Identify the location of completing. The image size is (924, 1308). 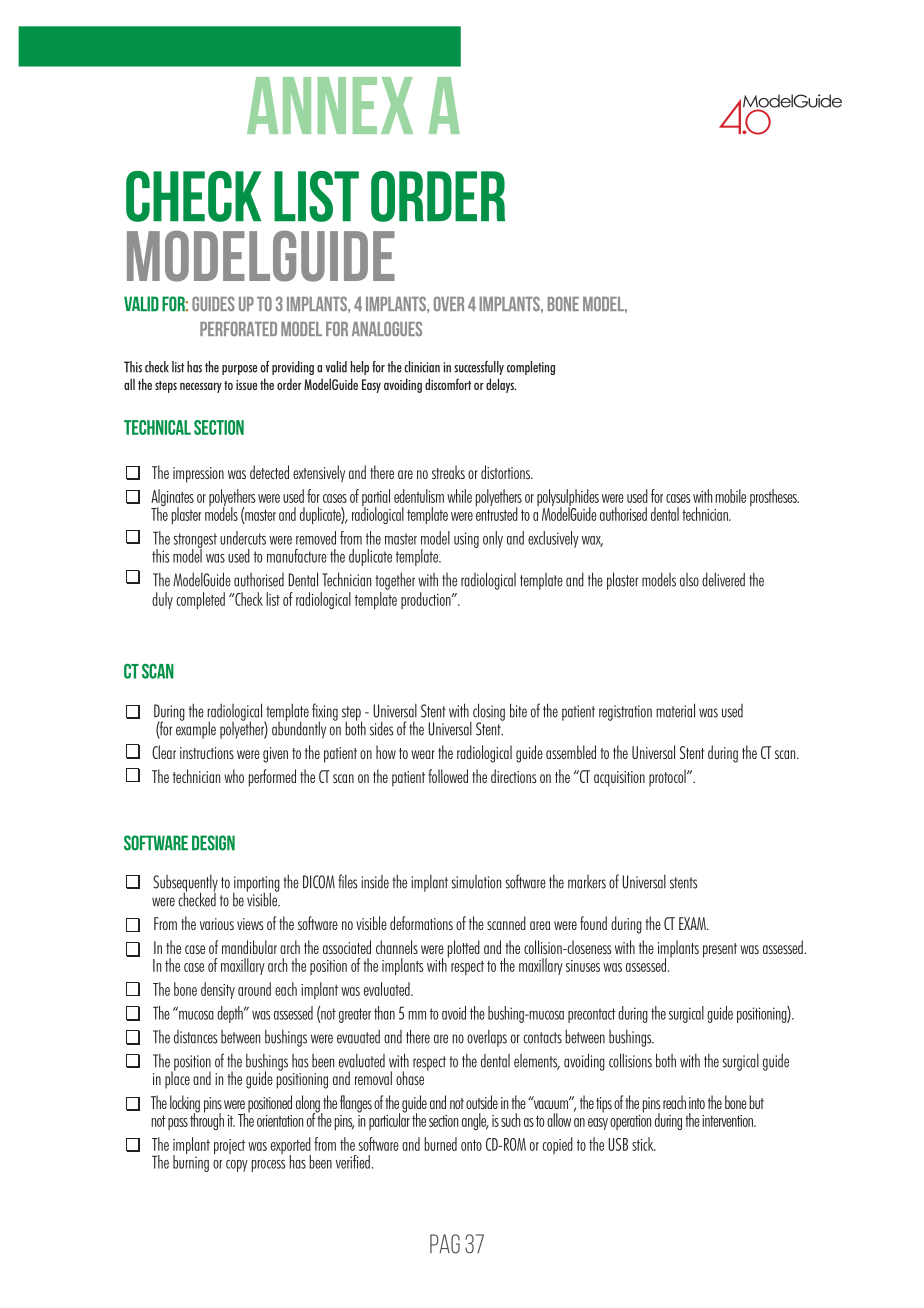
(531, 368).
